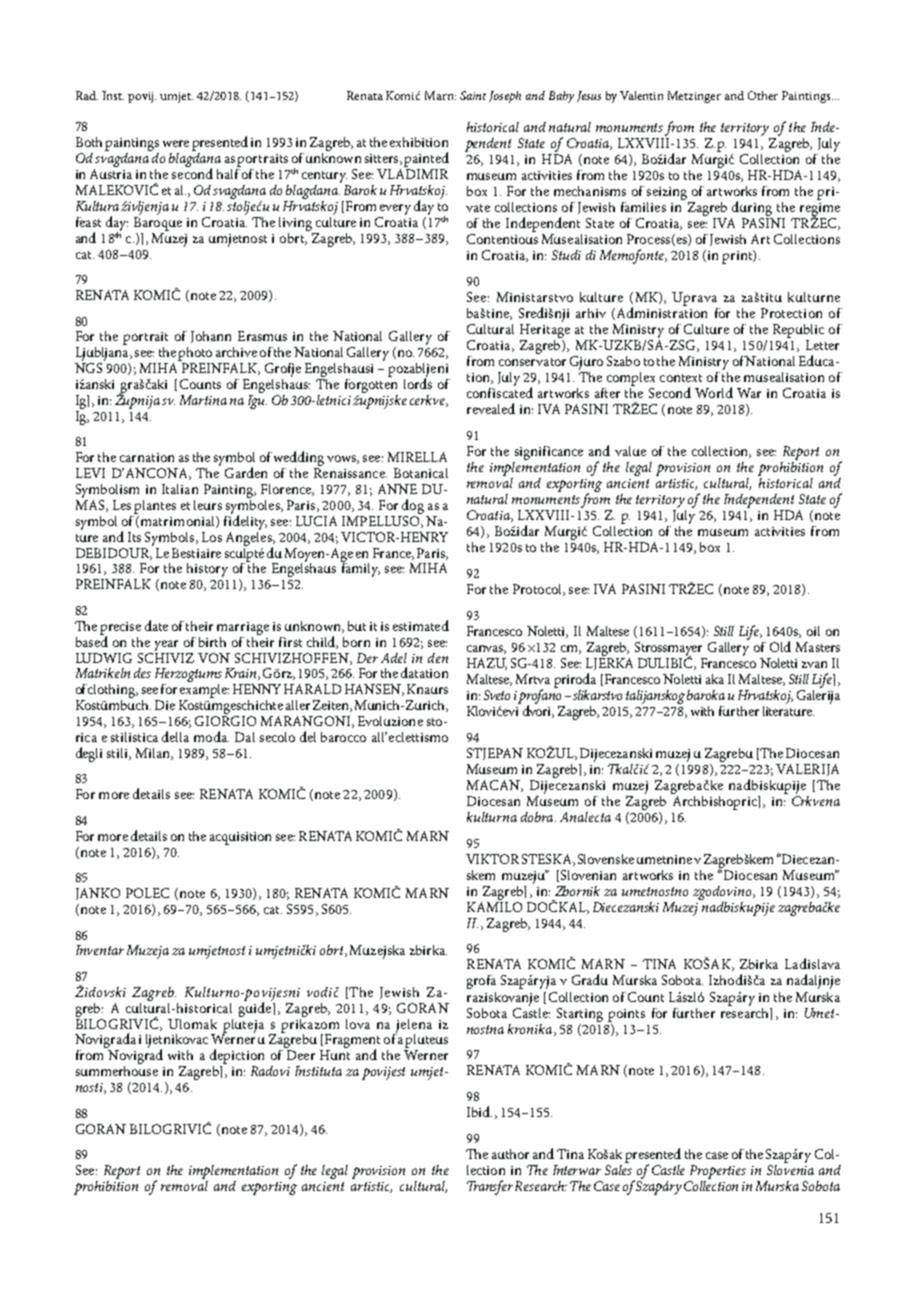 The width and height of the image is (924, 1308). Describe the element at coordinates (718, 1172) in the image. I see `Properties` at that location.
